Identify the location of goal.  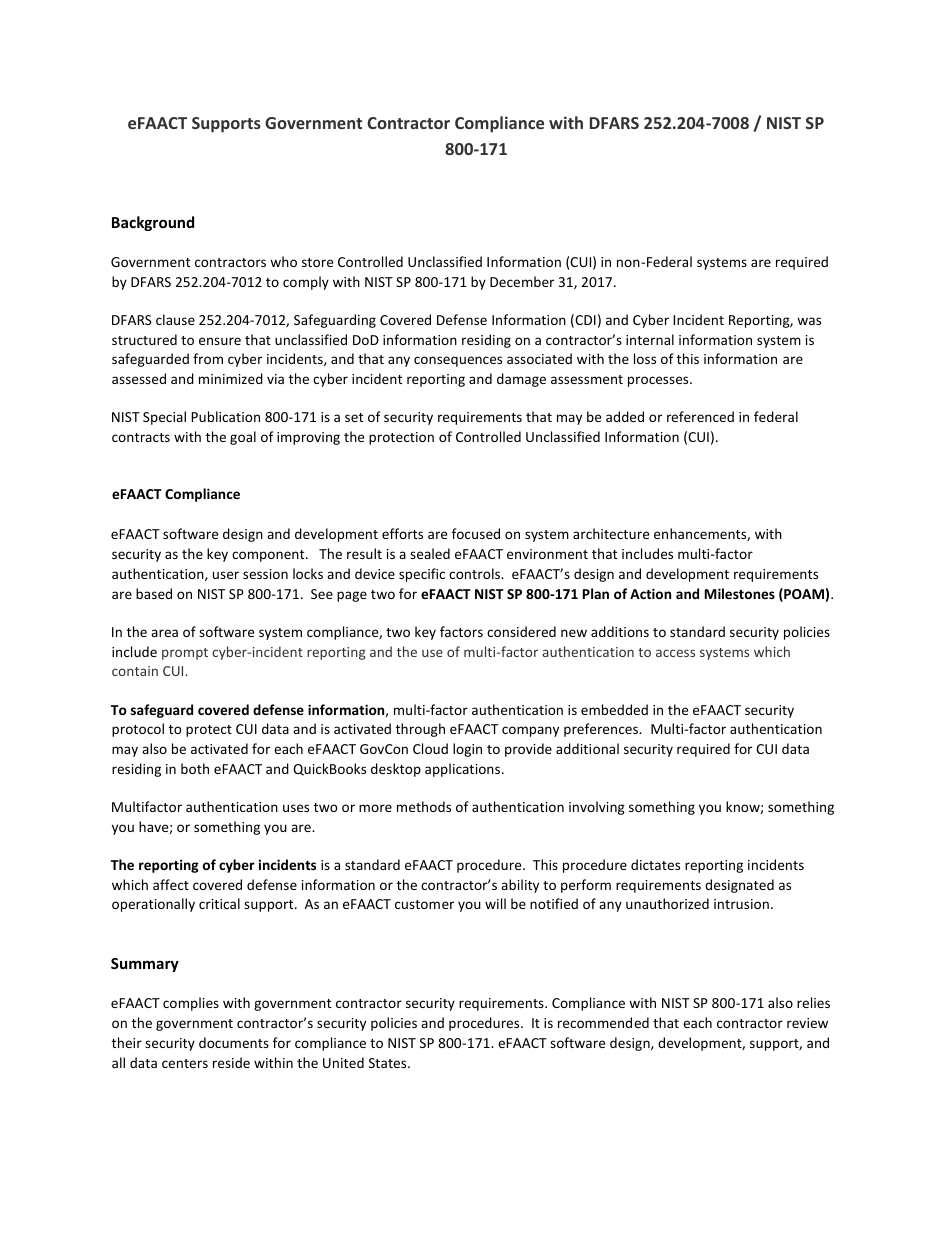
(243, 438).
